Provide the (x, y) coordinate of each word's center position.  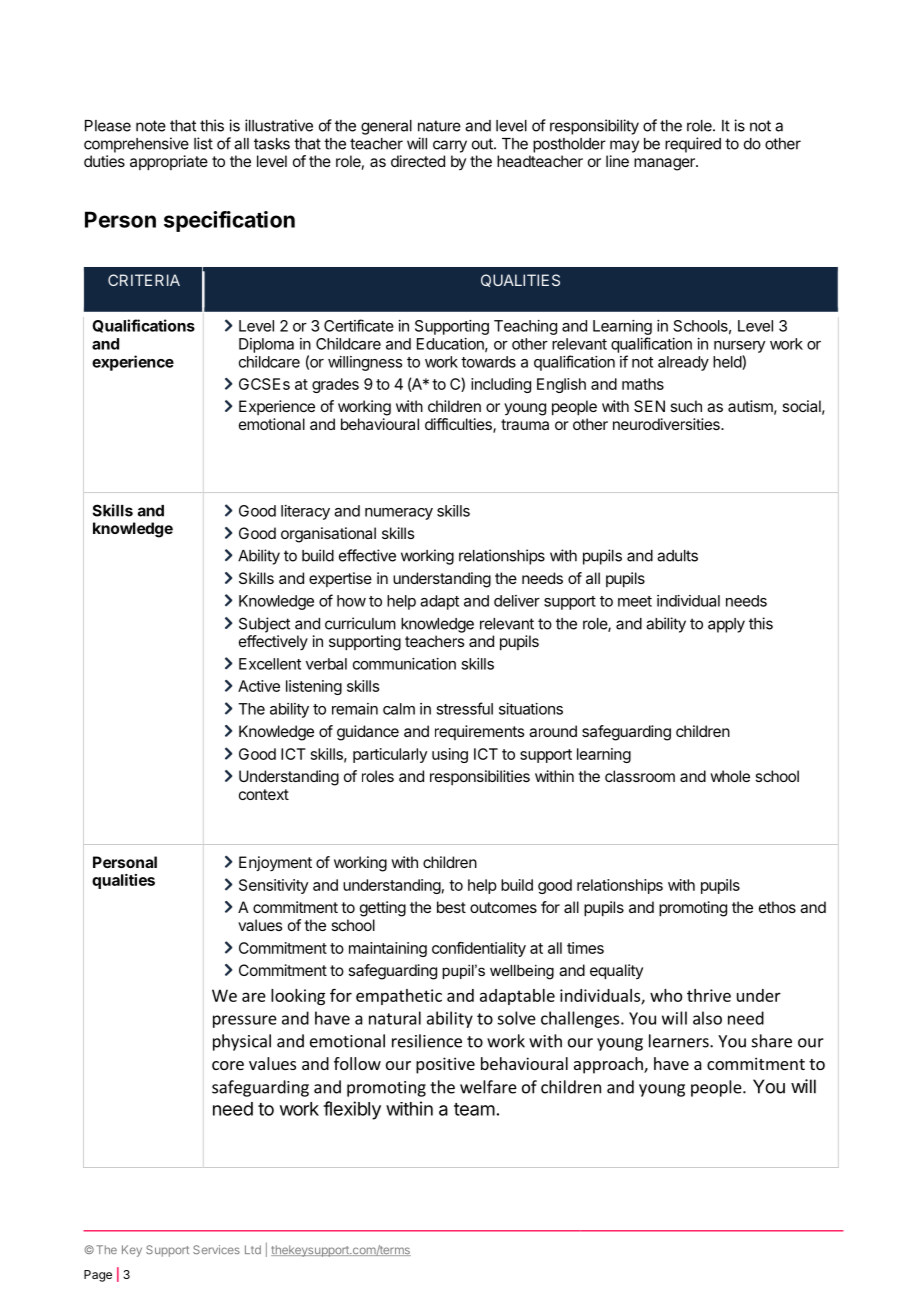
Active (259, 686)
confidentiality (479, 949)
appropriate (169, 163)
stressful (464, 708)
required (693, 145)
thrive (709, 995)
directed (418, 161)
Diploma (266, 345)
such (686, 406)
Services (216, 1249)
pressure (245, 1021)
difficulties (459, 425)
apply (726, 625)
